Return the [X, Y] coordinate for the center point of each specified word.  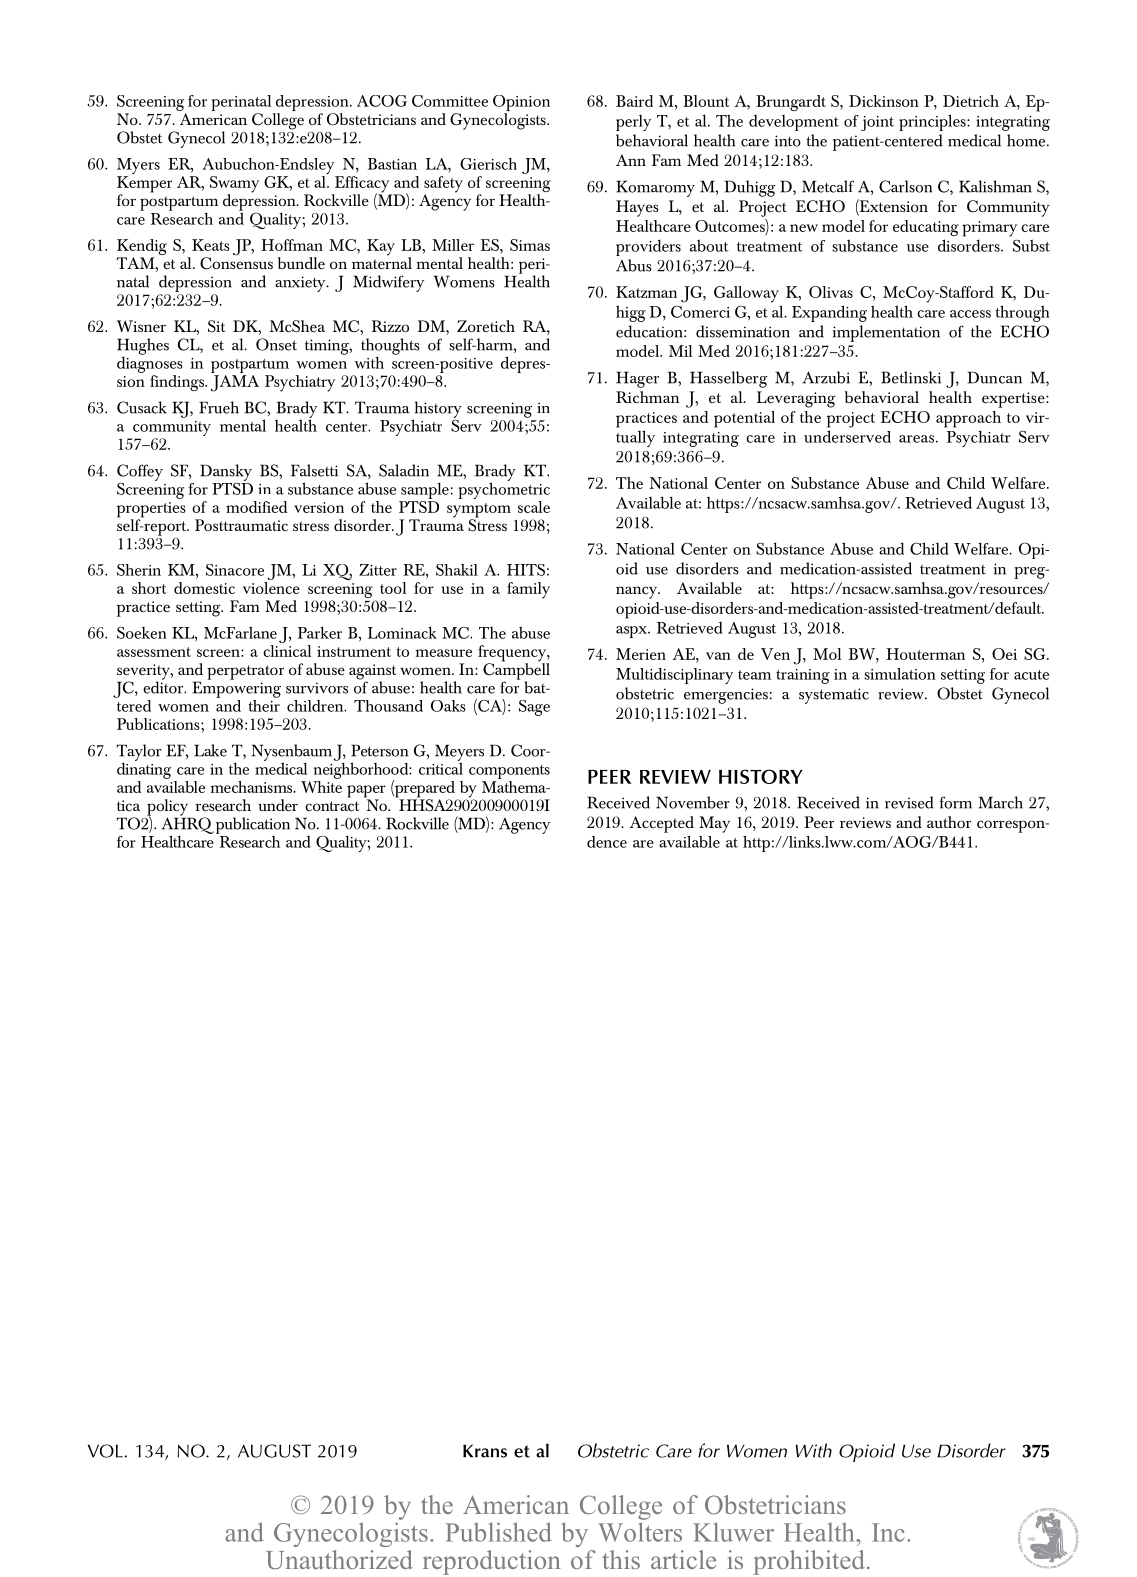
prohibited [809, 1562]
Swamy [234, 185]
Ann [631, 160]
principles [933, 122]
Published [498, 1532]
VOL [105, 1451]
